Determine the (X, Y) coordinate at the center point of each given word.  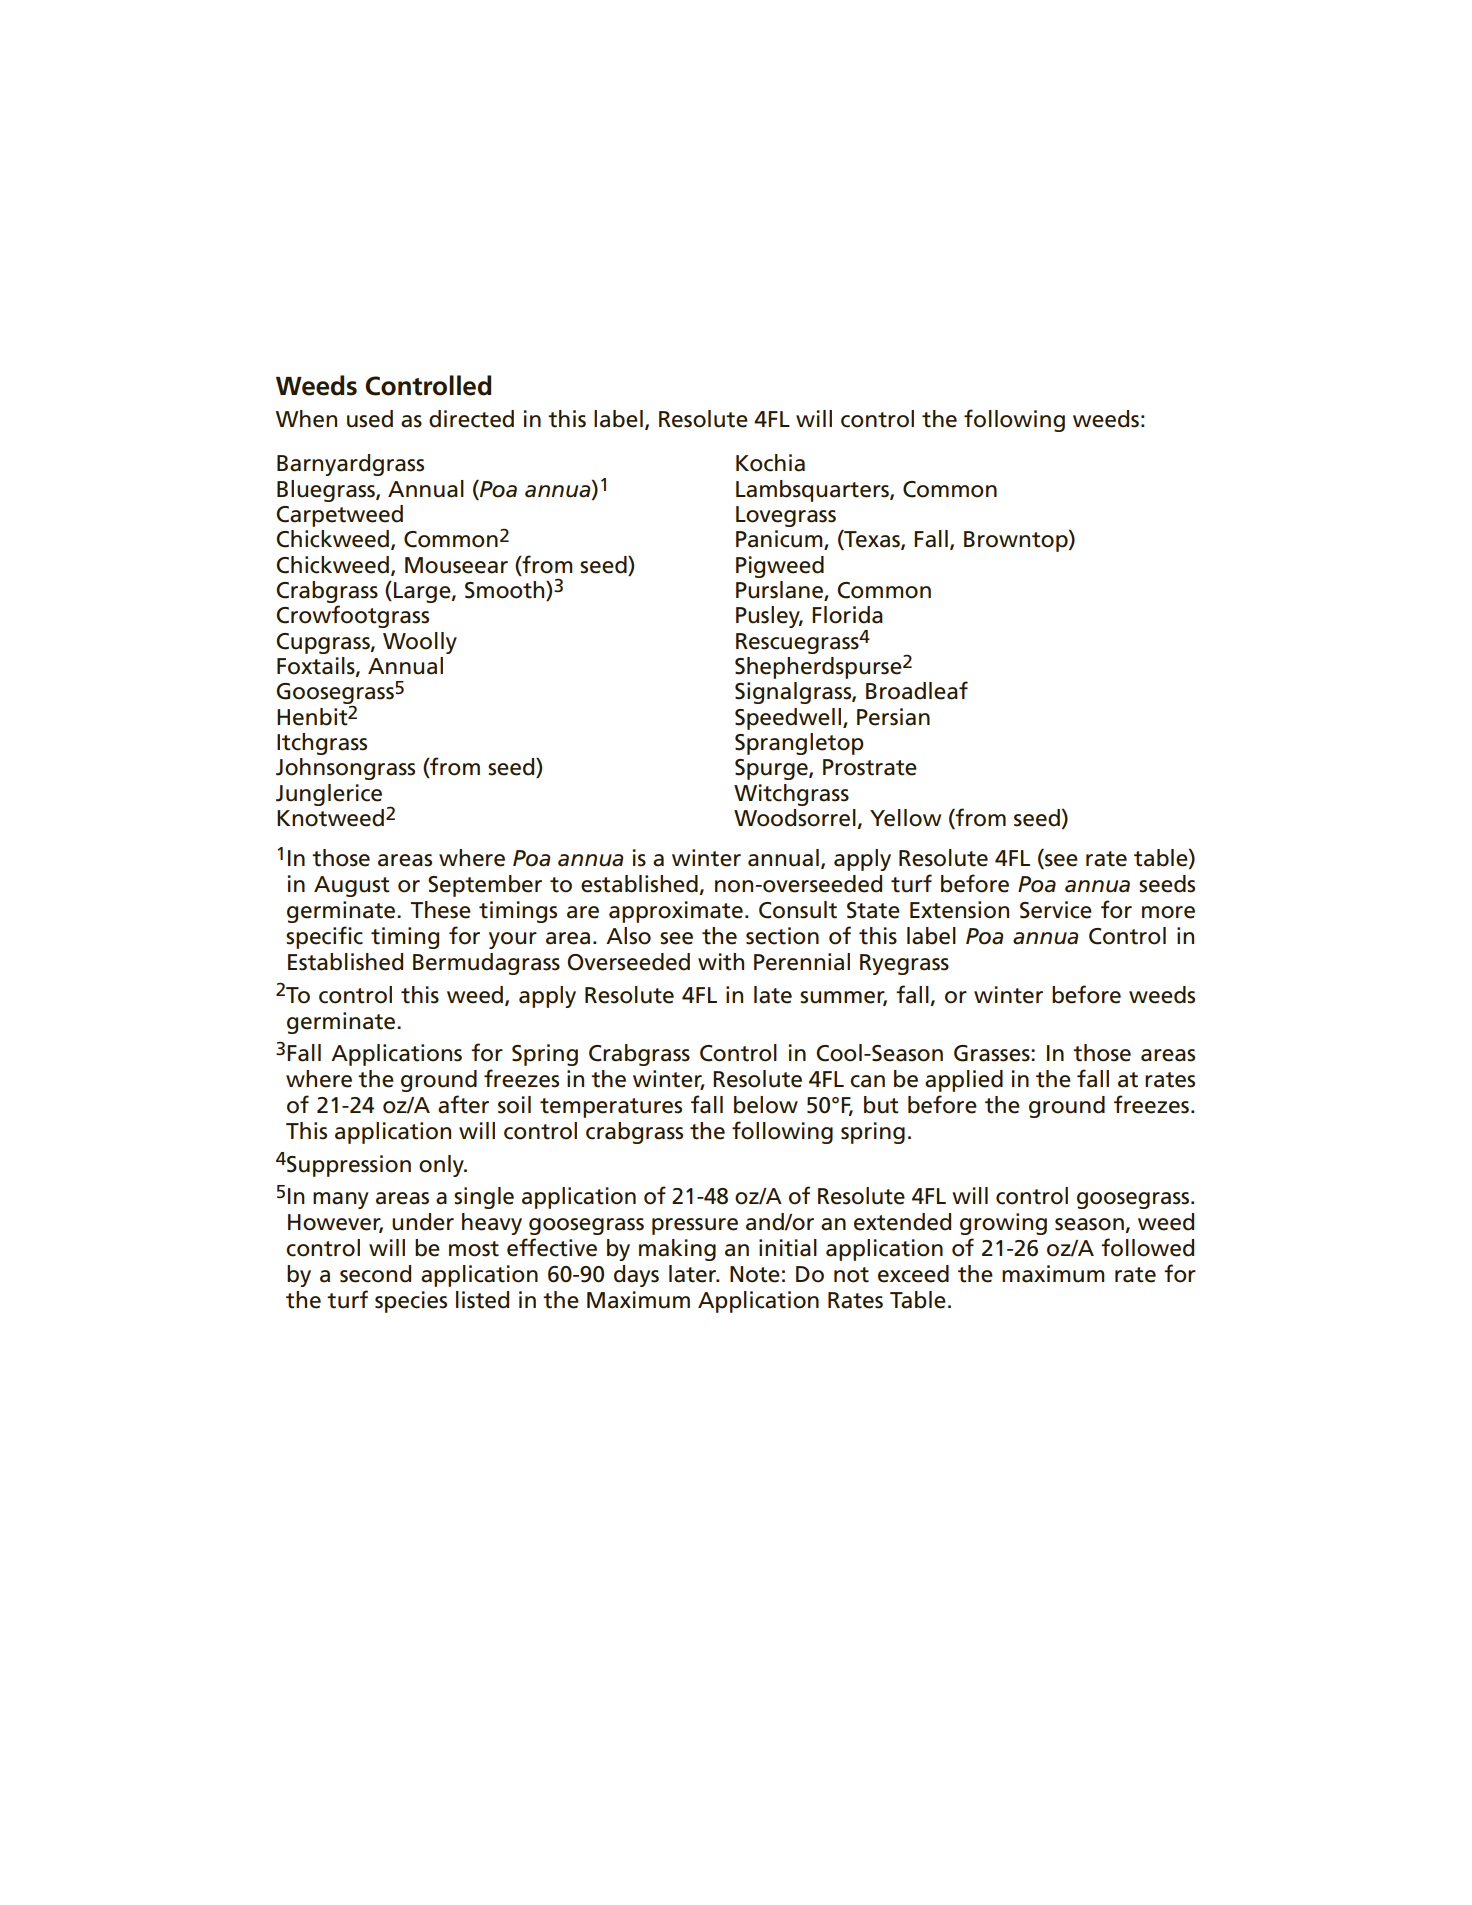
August (352, 886)
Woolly (420, 643)
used (370, 419)
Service (1056, 910)
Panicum (780, 540)
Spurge (772, 769)
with (721, 962)
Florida (847, 615)
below (766, 1105)
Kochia (770, 463)
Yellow (905, 818)
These (441, 910)
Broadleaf (917, 690)
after (463, 1104)
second (375, 1274)
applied (964, 1081)
